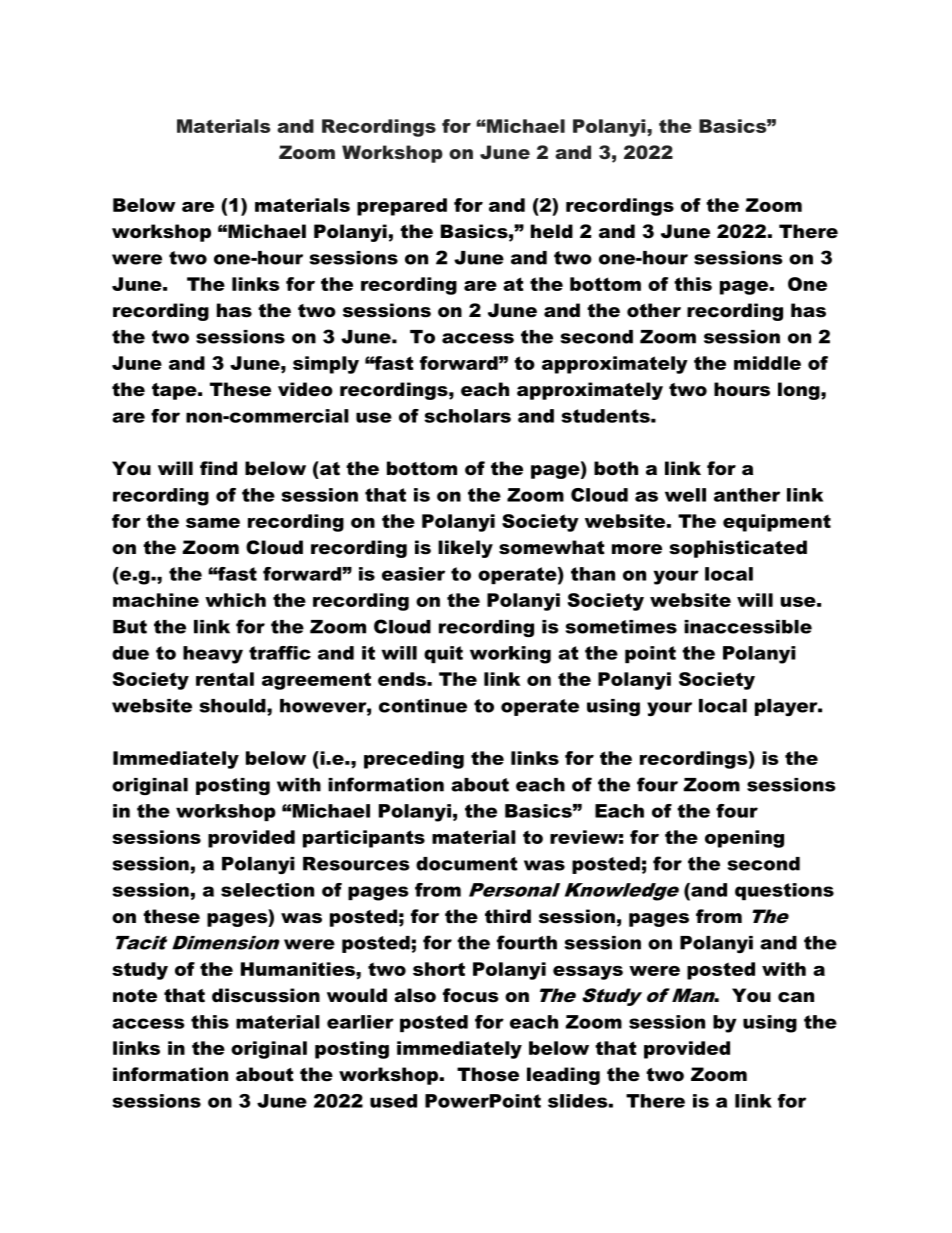 The width and height of the screenshot is (952, 1233). Describe the element at coordinates (552, 231) in the screenshot. I see `held` at that location.
